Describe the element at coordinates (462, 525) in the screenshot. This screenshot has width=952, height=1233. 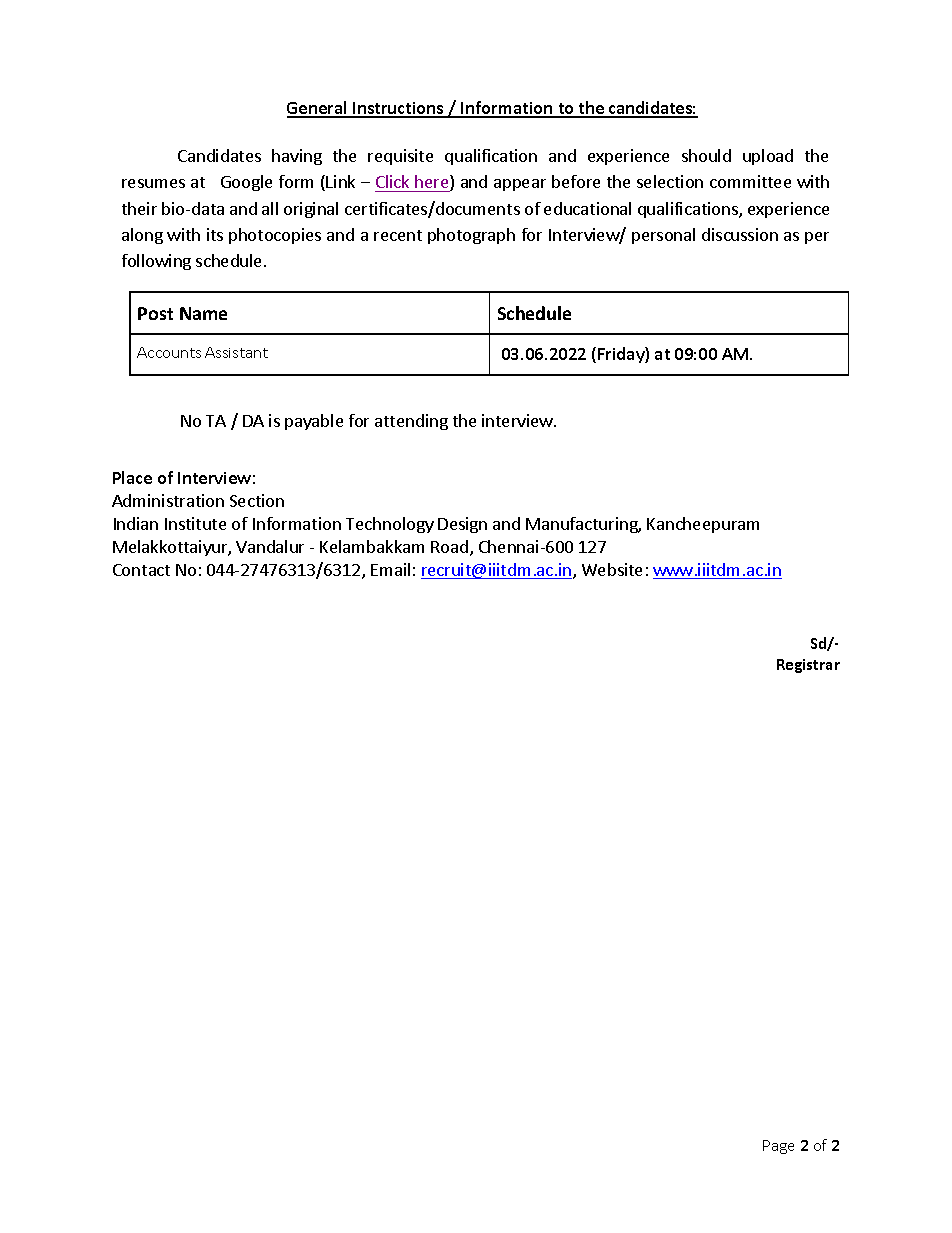
I see `Design` at that location.
